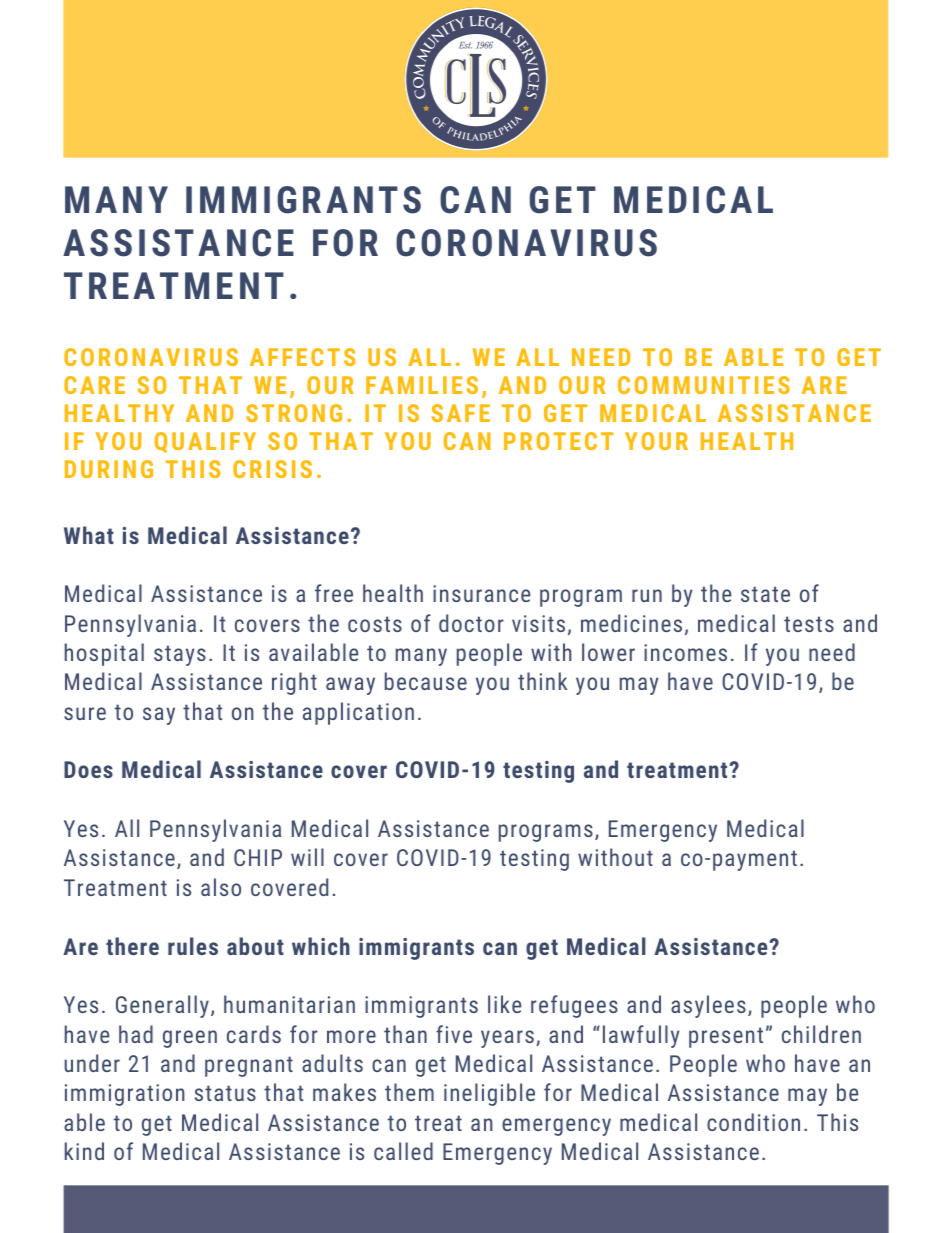  I want to click on immigration, so click(125, 1095).
